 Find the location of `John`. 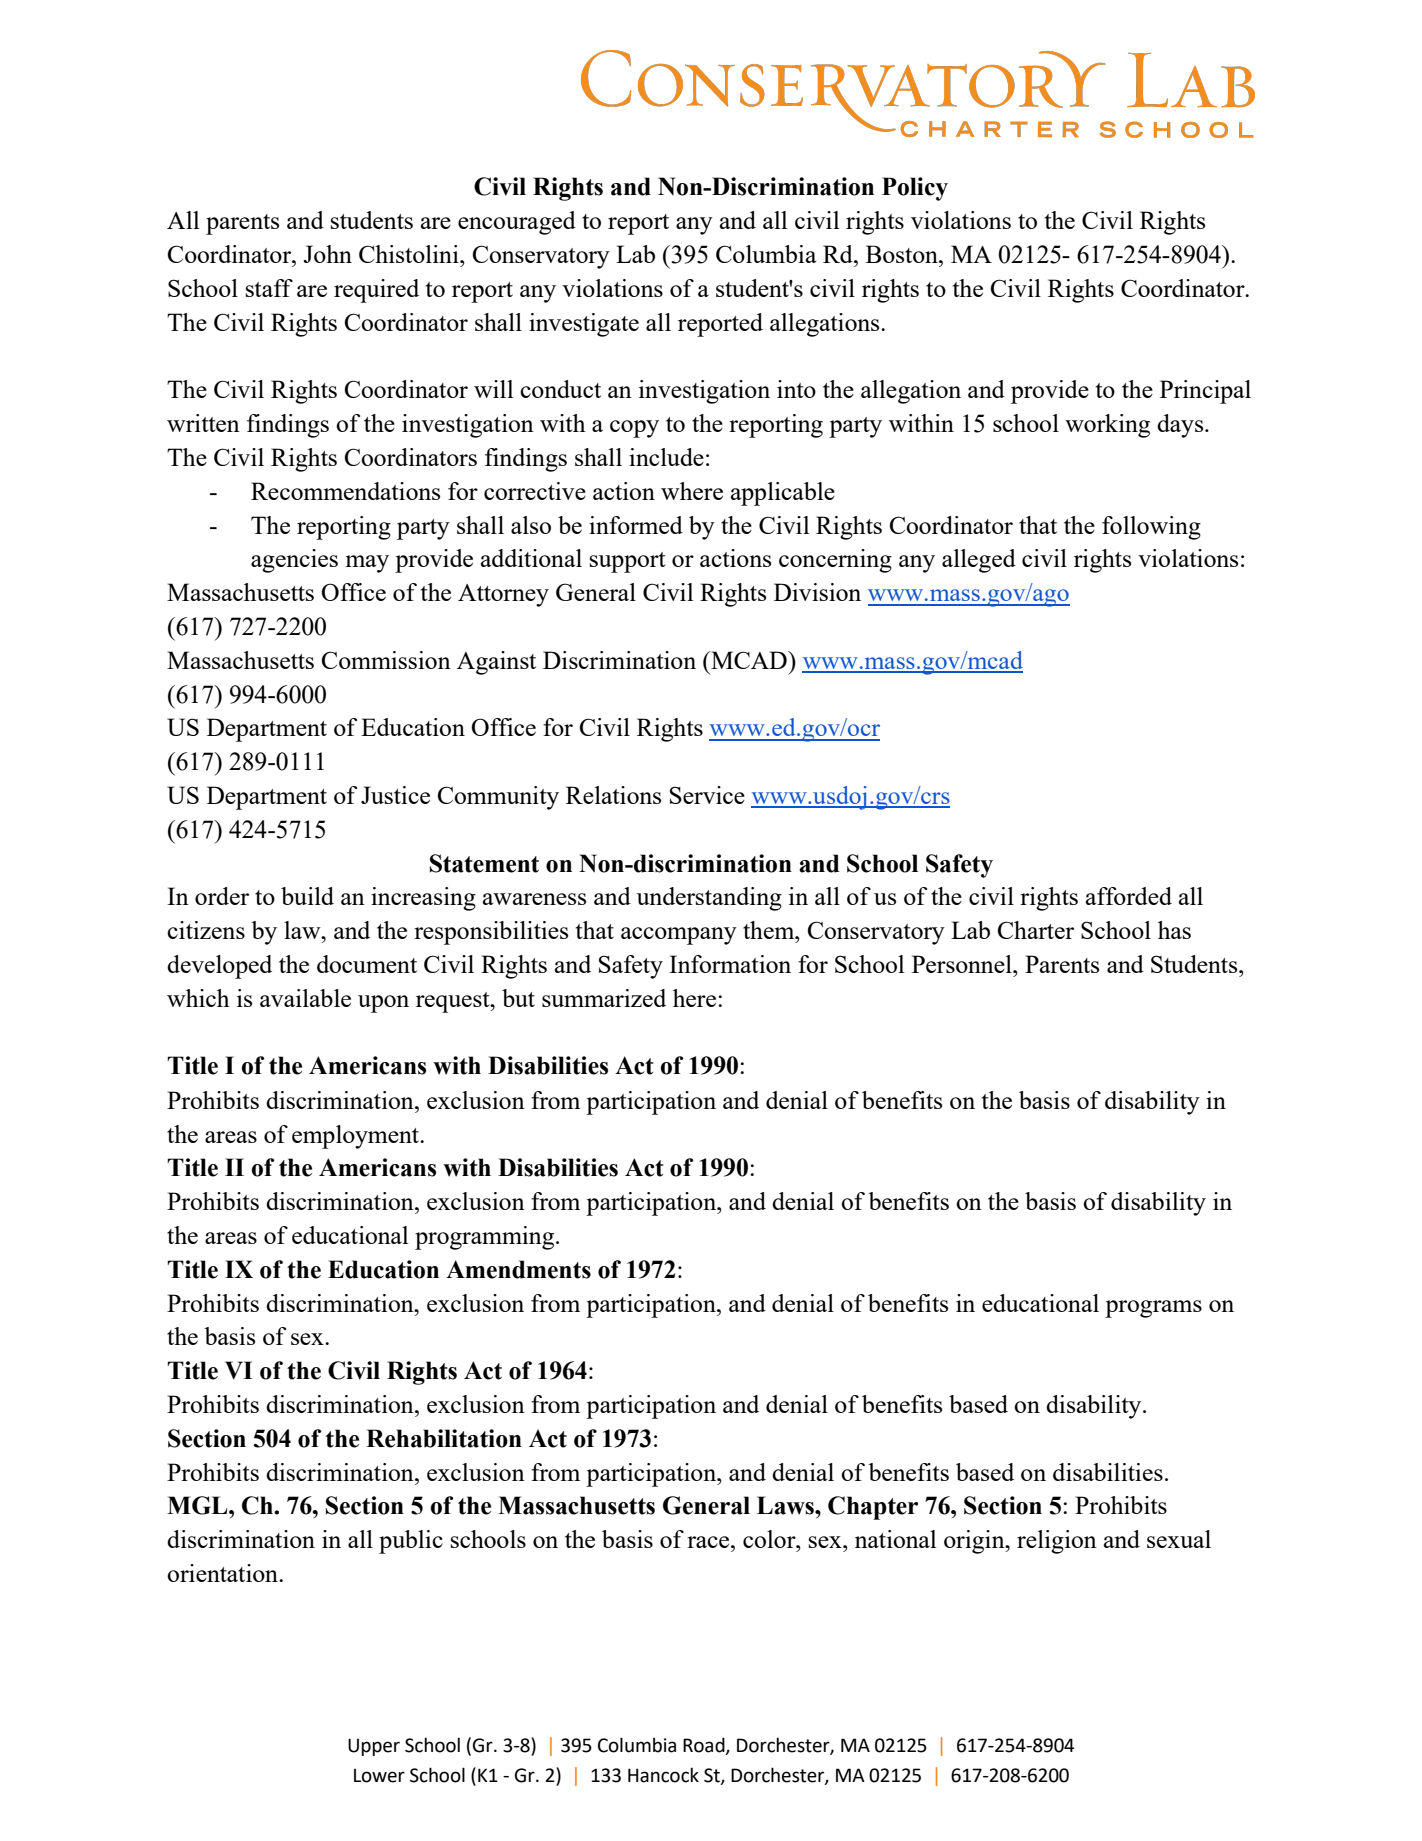

John is located at coordinates (328, 254).
